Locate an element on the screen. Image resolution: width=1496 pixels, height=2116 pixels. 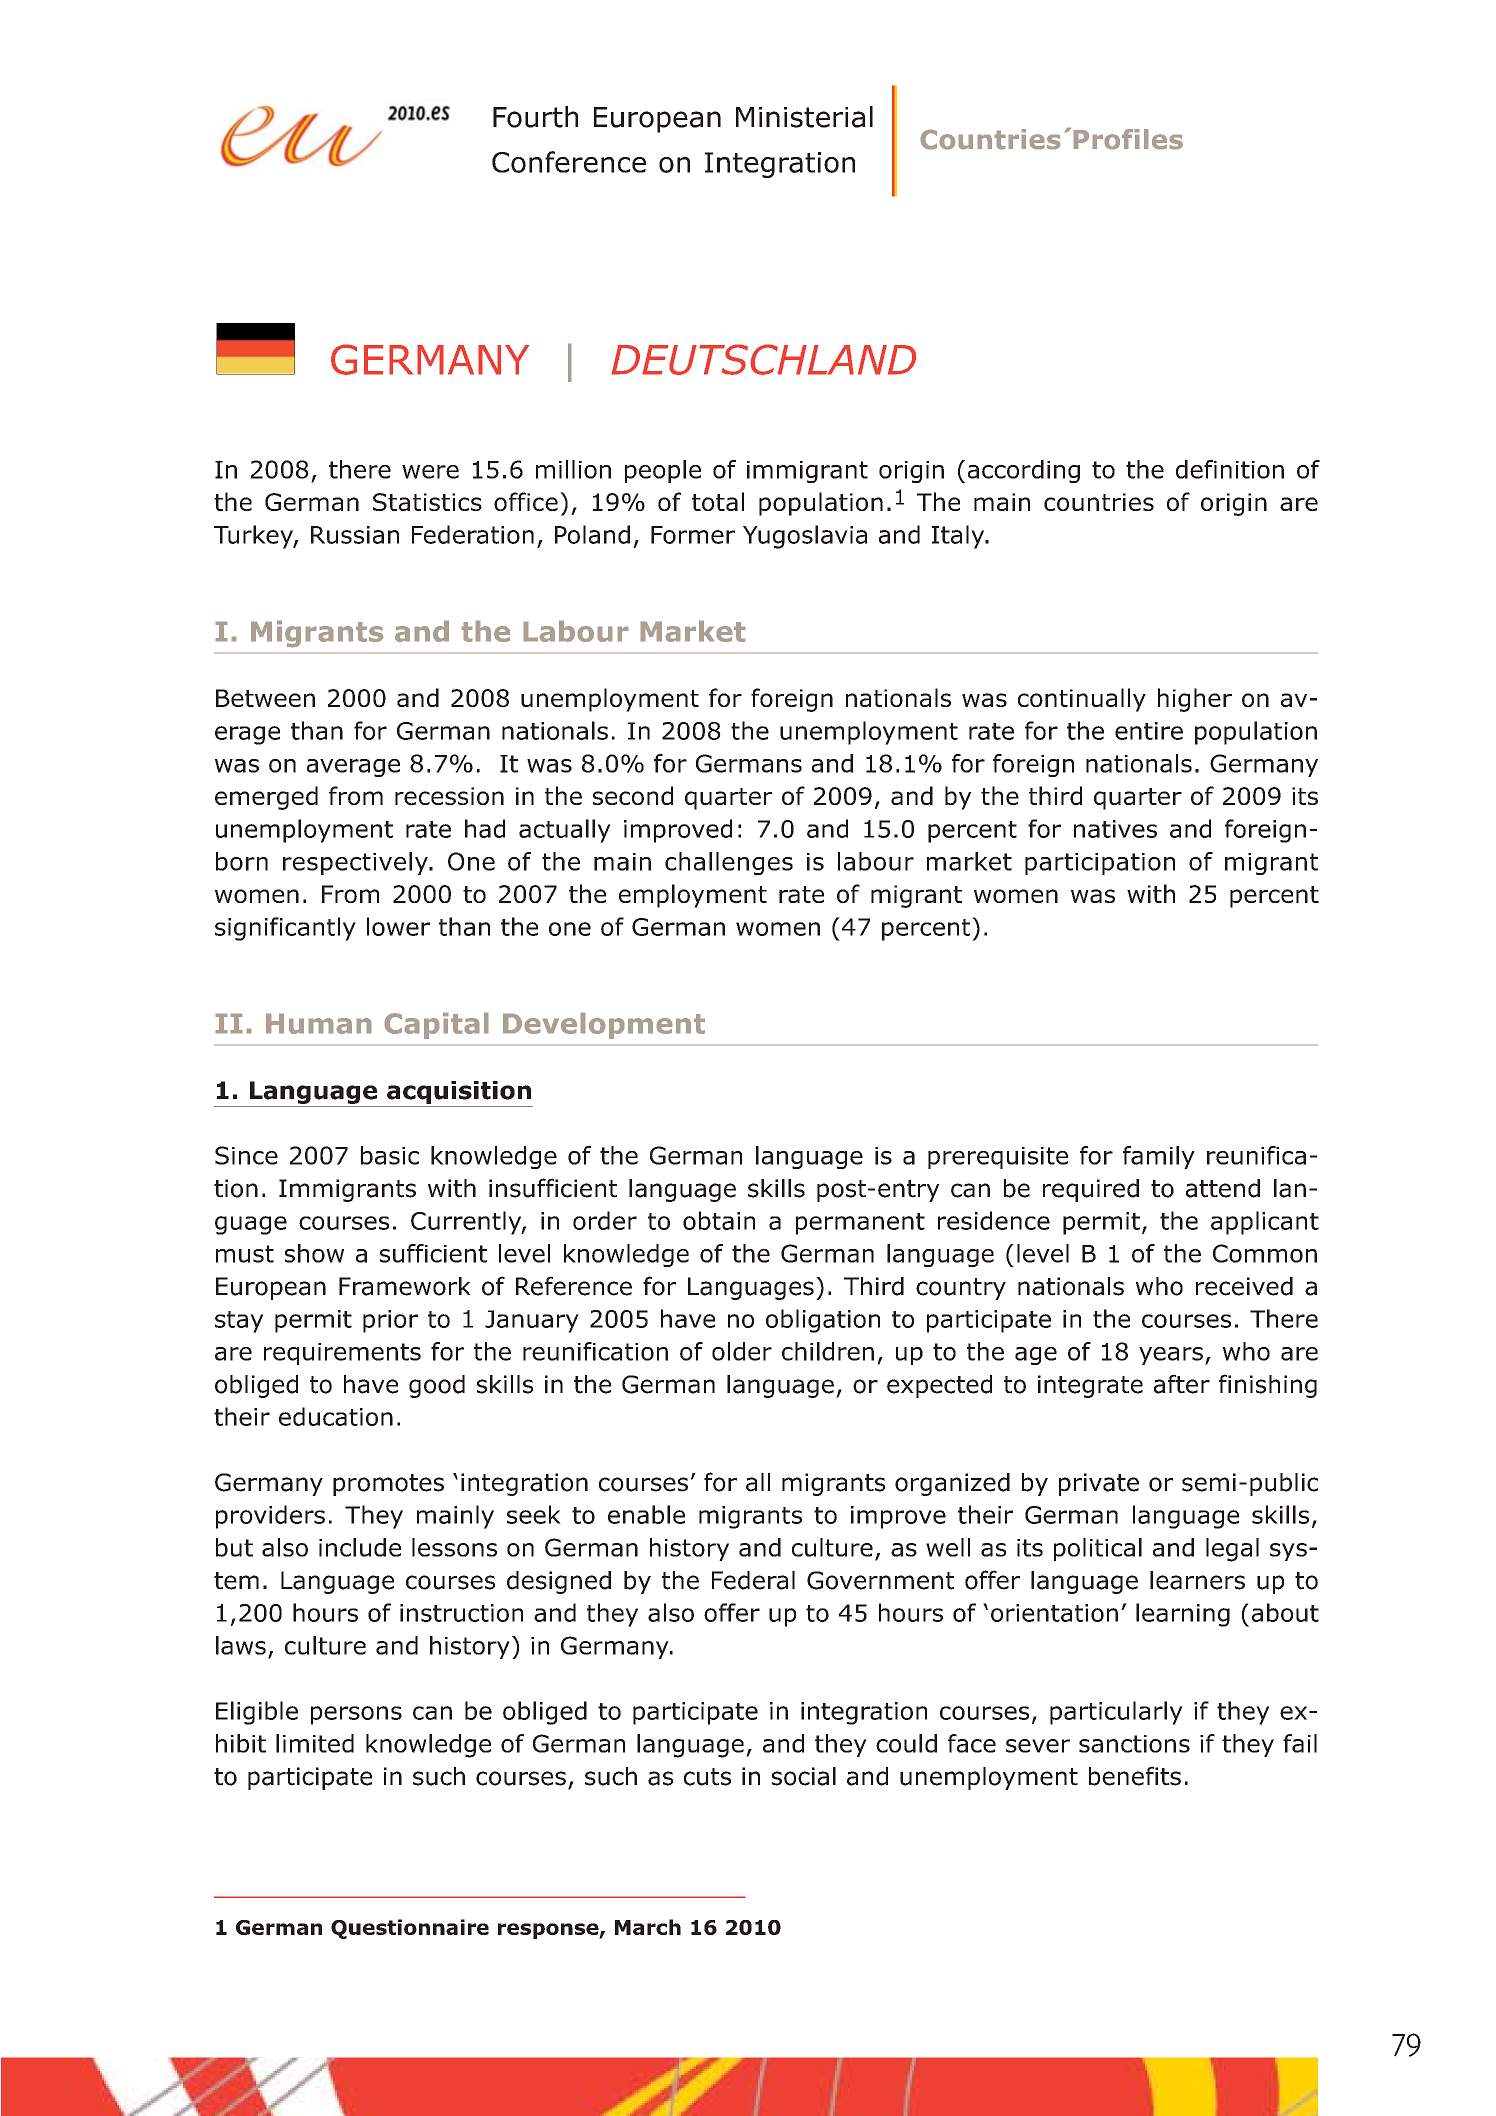
Ministerial is located at coordinates (804, 117).
